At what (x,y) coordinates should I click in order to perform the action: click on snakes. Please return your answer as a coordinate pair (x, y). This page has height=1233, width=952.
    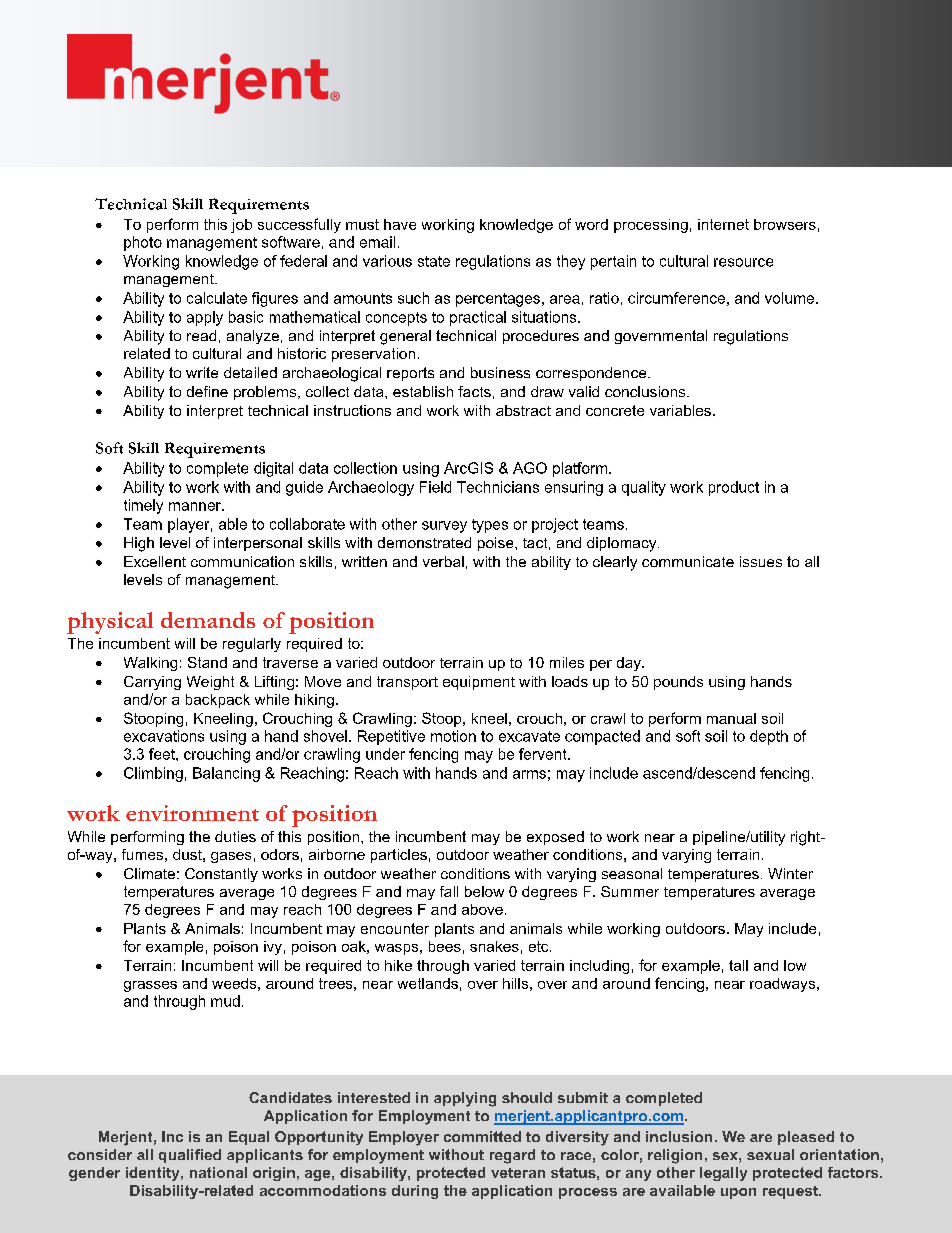
    Looking at the image, I should click on (494, 946).
